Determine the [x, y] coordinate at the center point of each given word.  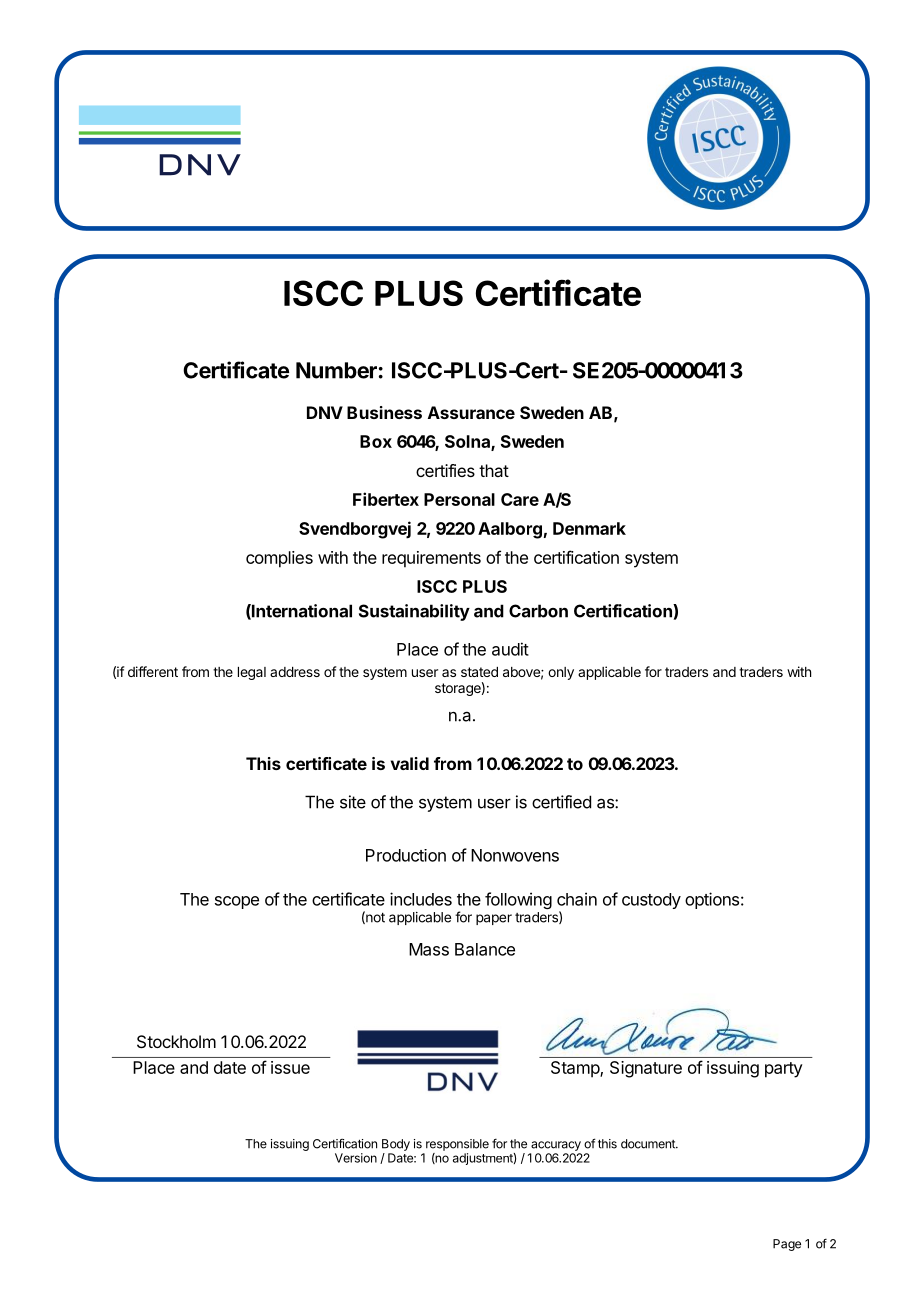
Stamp [576, 1069]
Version [356, 1158]
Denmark [589, 528]
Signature [646, 1069]
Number [336, 370]
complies [279, 559]
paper [494, 919]
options [712, 900]
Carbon [538, 611]
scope [237, 902]
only [561, 673]
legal [252, 673]
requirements [431, 559]
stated [479, 672]
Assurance [471, 412]
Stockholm [176, 1041]
